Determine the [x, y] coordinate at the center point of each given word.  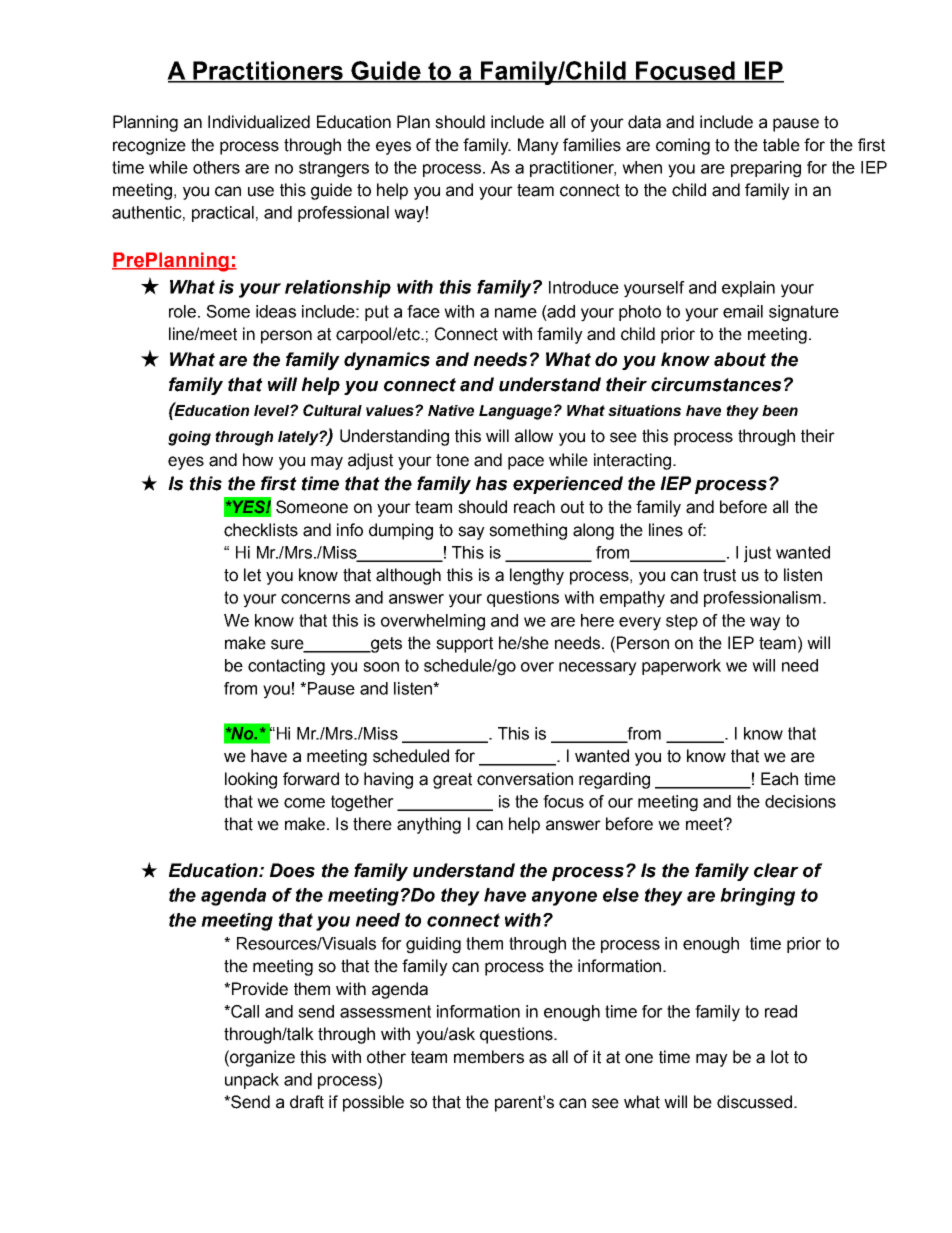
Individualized [259, 122]
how [258, 460]
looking [251, 780]
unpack [252, 1081]
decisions [800, 801]
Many [538, 146]
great [452, 781]
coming [683, 146]
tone [452, 460]
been [780, 410]
